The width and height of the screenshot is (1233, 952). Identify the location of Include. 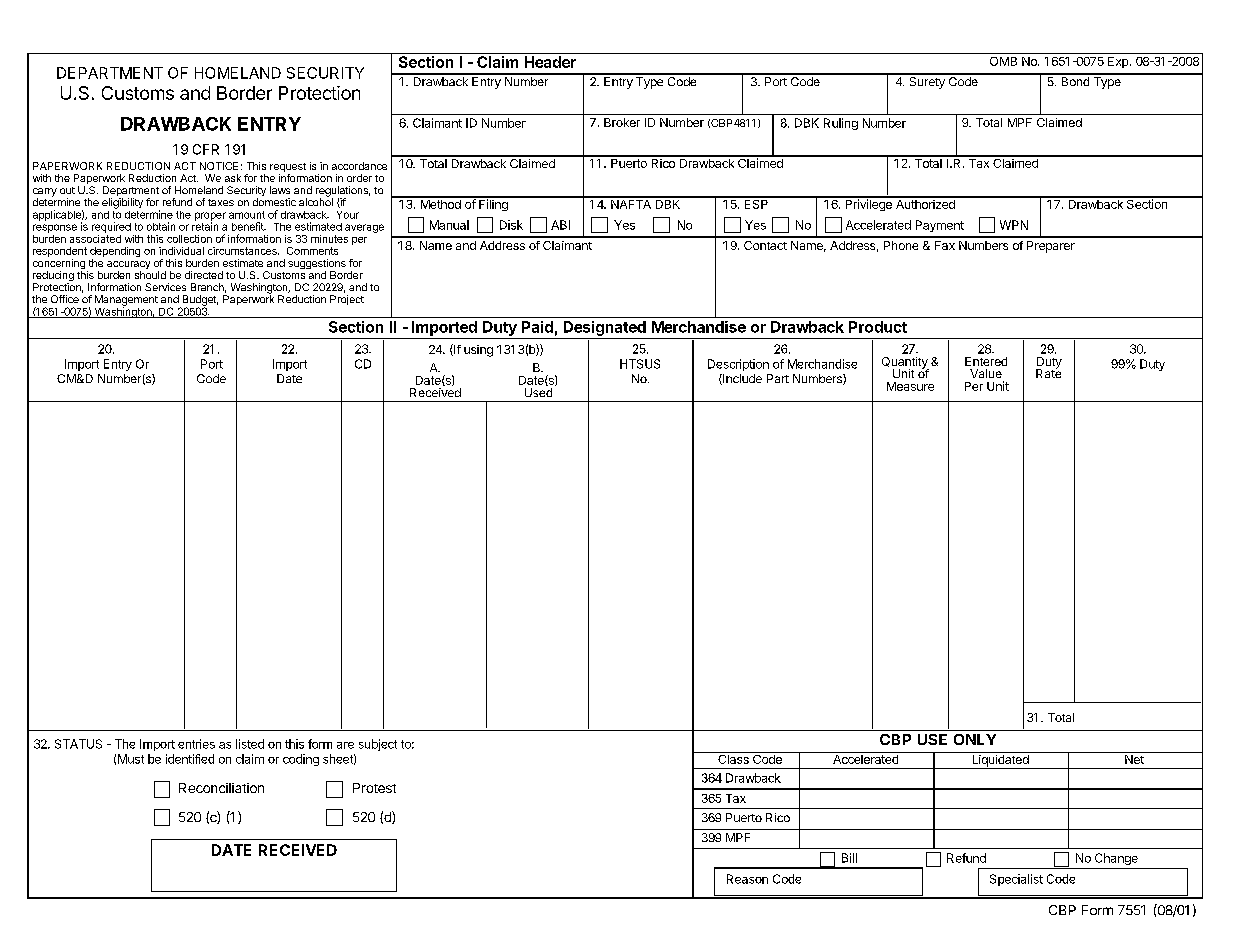
(741, 379).
